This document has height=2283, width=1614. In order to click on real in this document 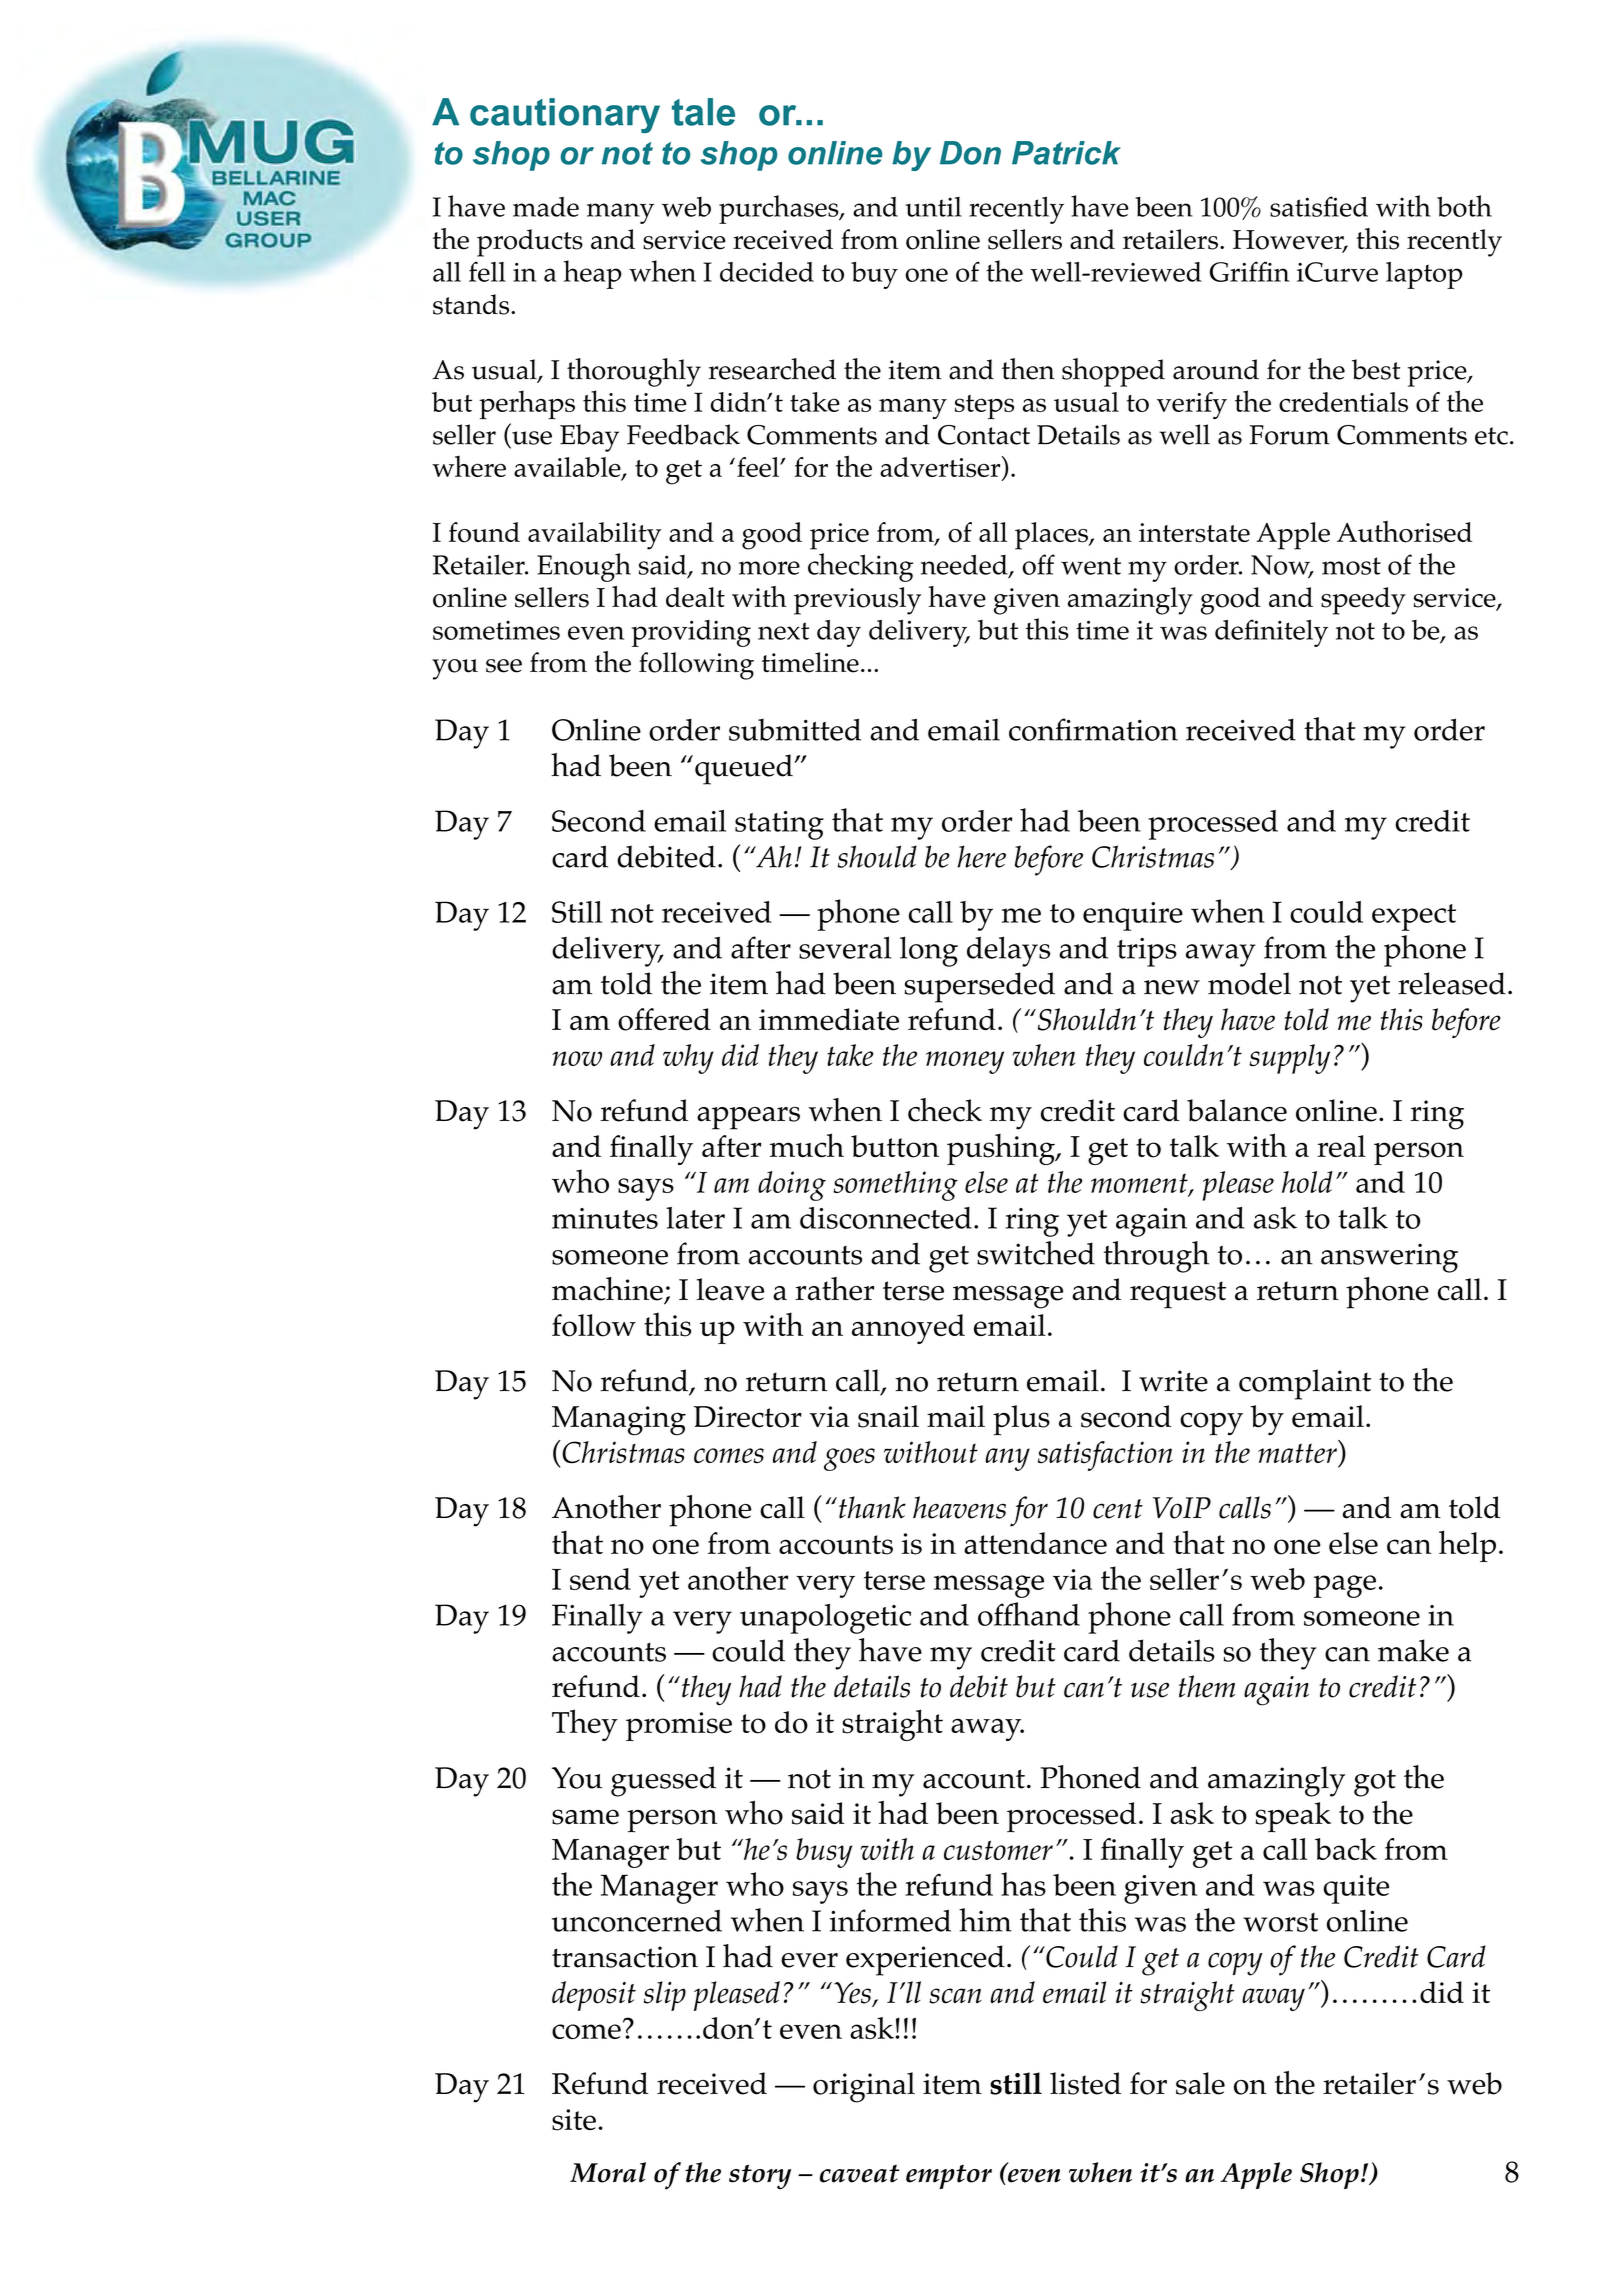, I will do `click(1341, 1146)`.
